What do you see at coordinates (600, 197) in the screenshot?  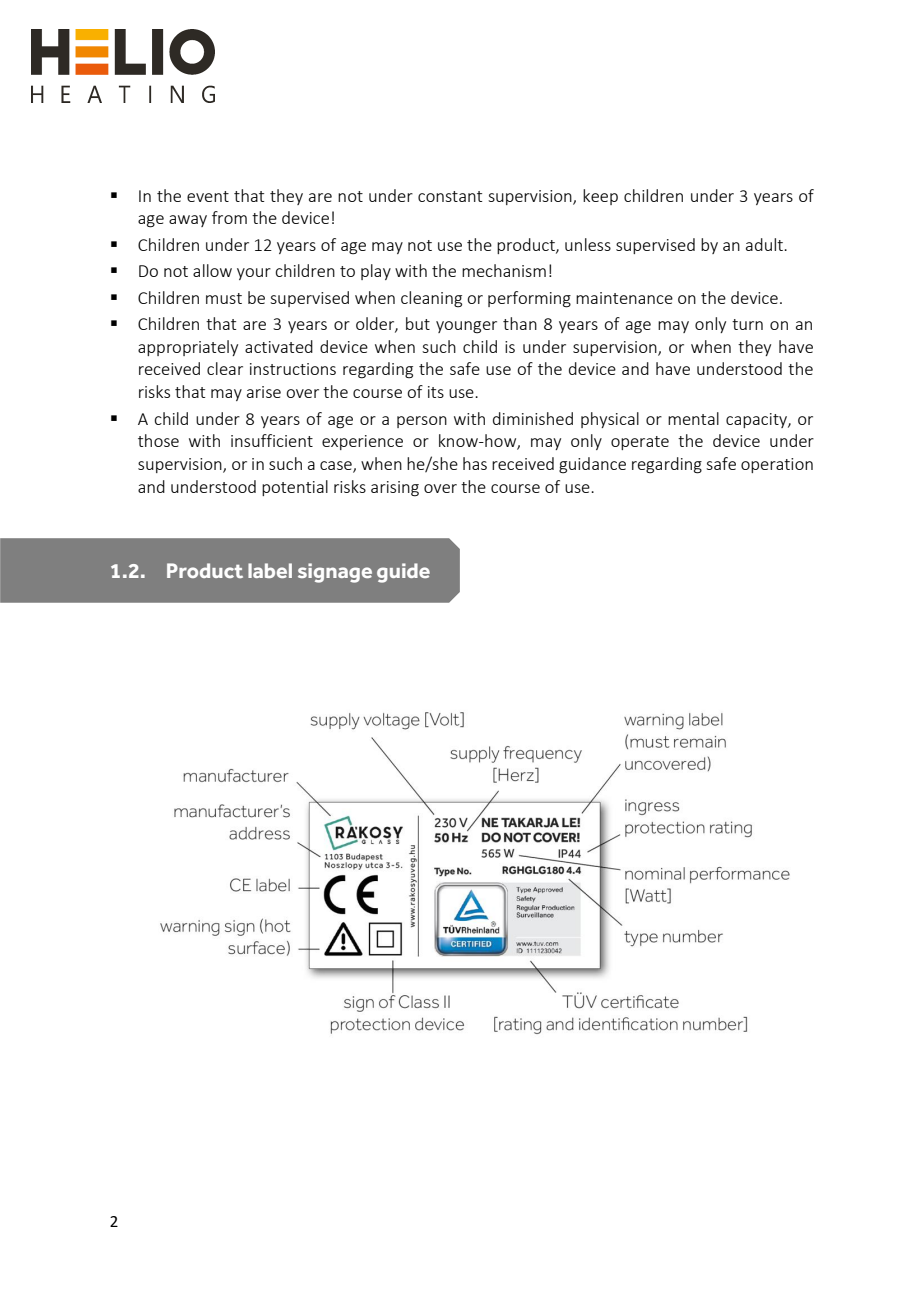 I see `keep` at bounding box center [600, 197].
